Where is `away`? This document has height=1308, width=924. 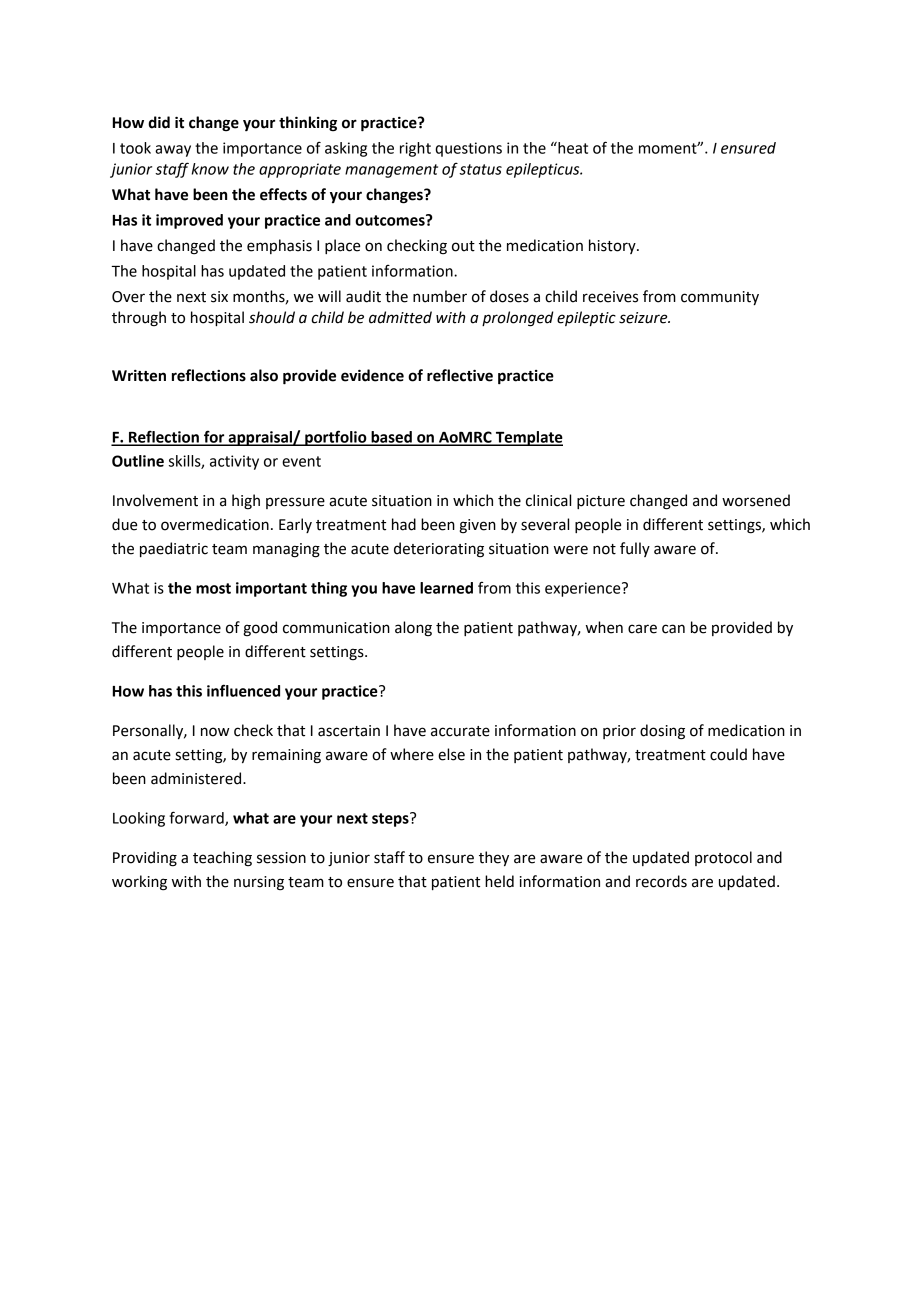 away is located at coordinates (173, 151).
